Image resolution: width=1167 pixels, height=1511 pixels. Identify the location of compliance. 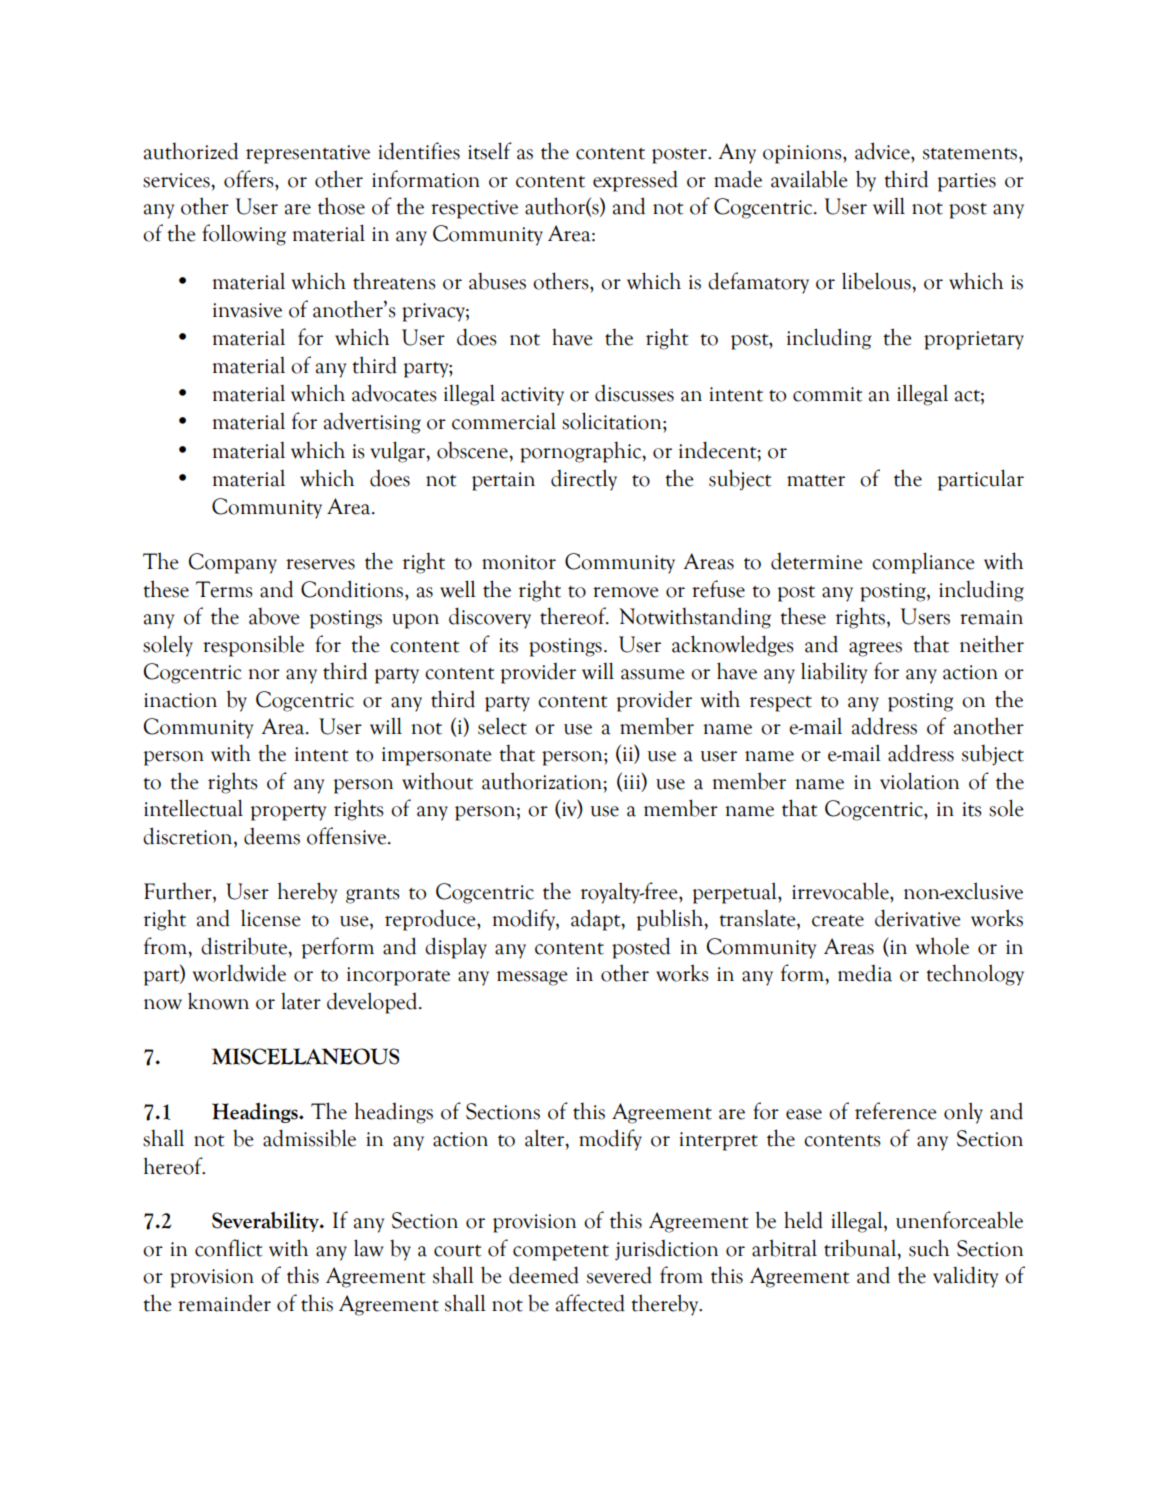
(923, 563).
